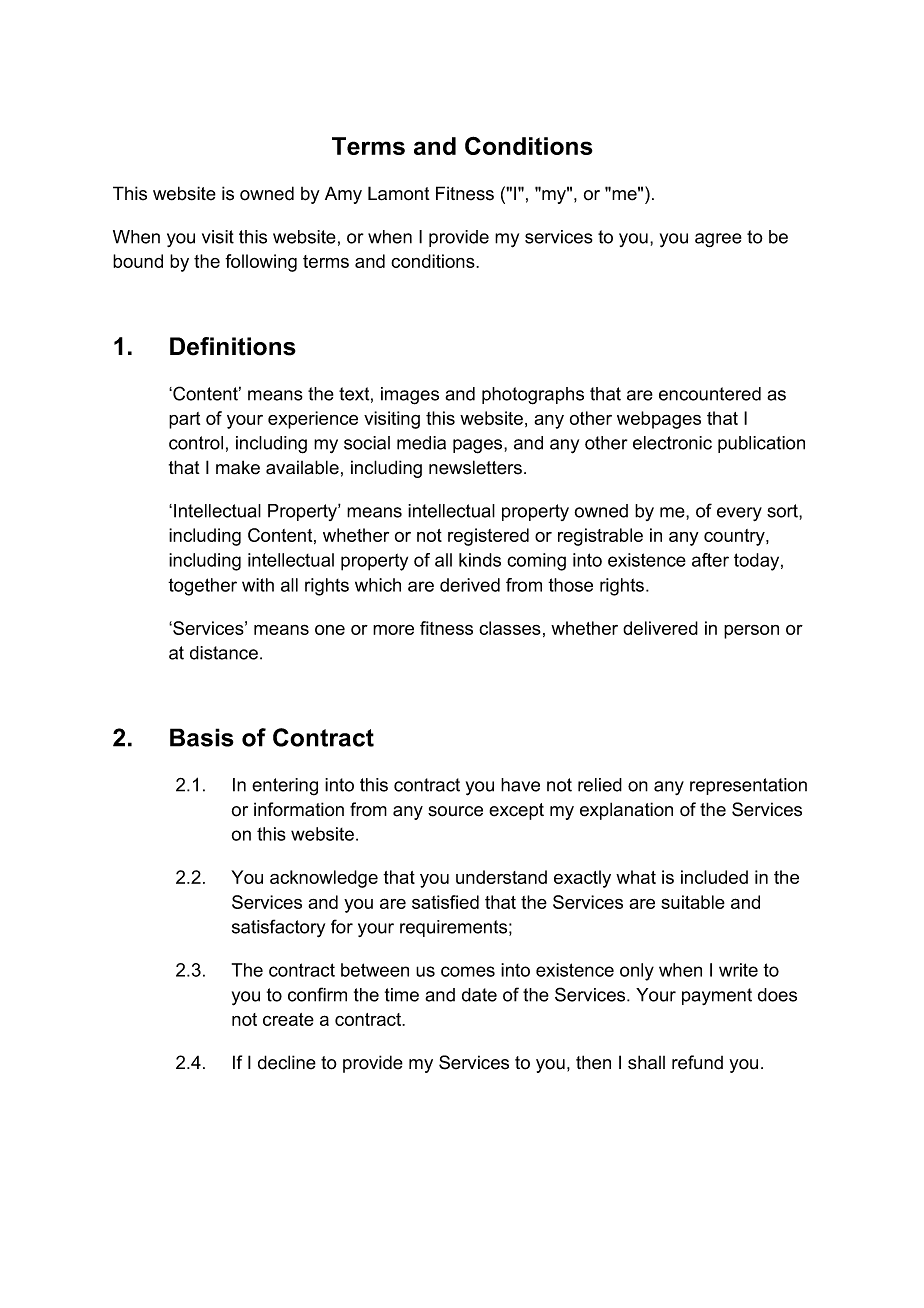 The width and height of the screenshot is (924, 1308). Describe the element at coordinates (718, 240) in the screenshot. I see `agree` at that location.
